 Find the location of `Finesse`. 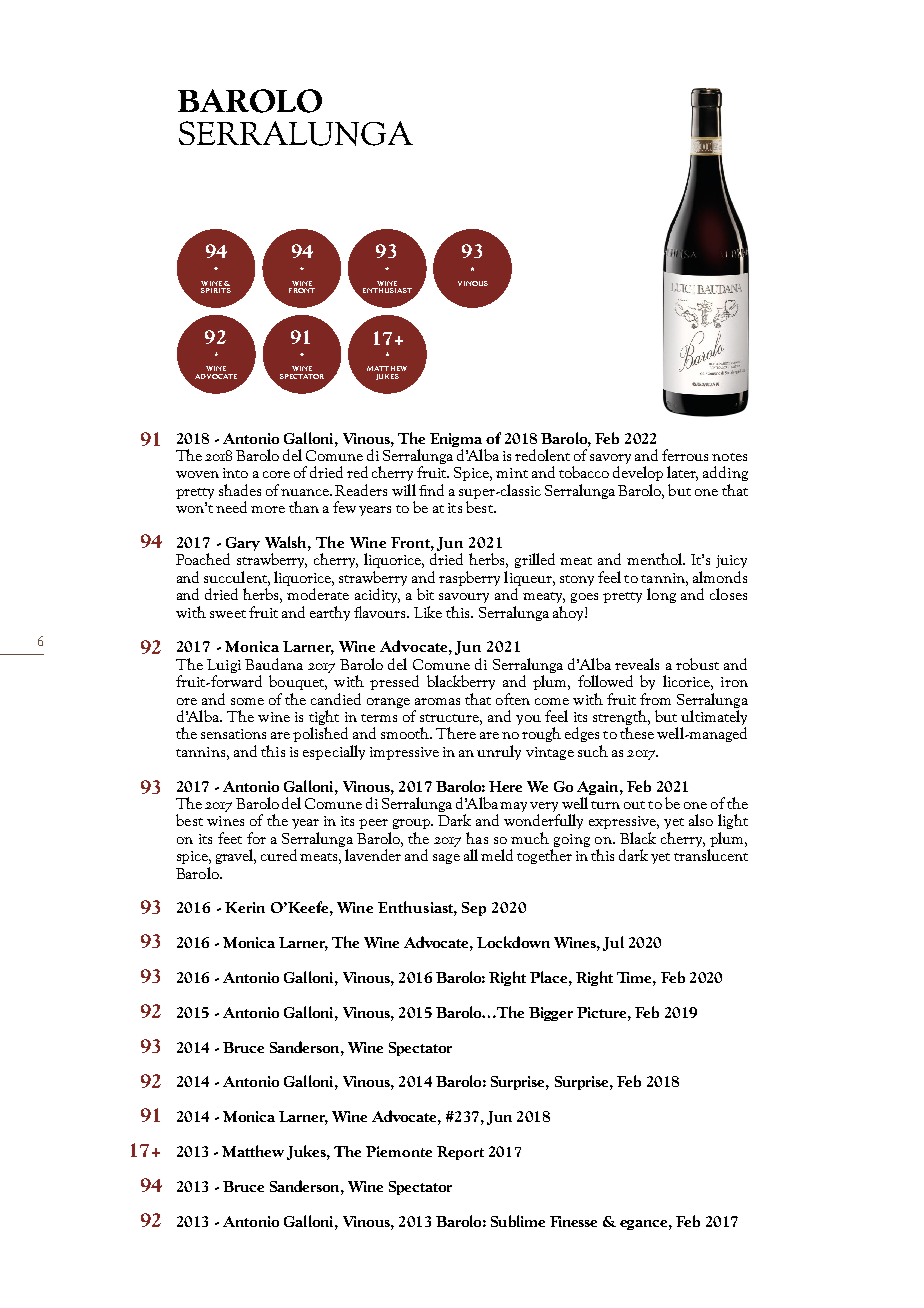

Finesse is located at coordinates (573, 1221).
